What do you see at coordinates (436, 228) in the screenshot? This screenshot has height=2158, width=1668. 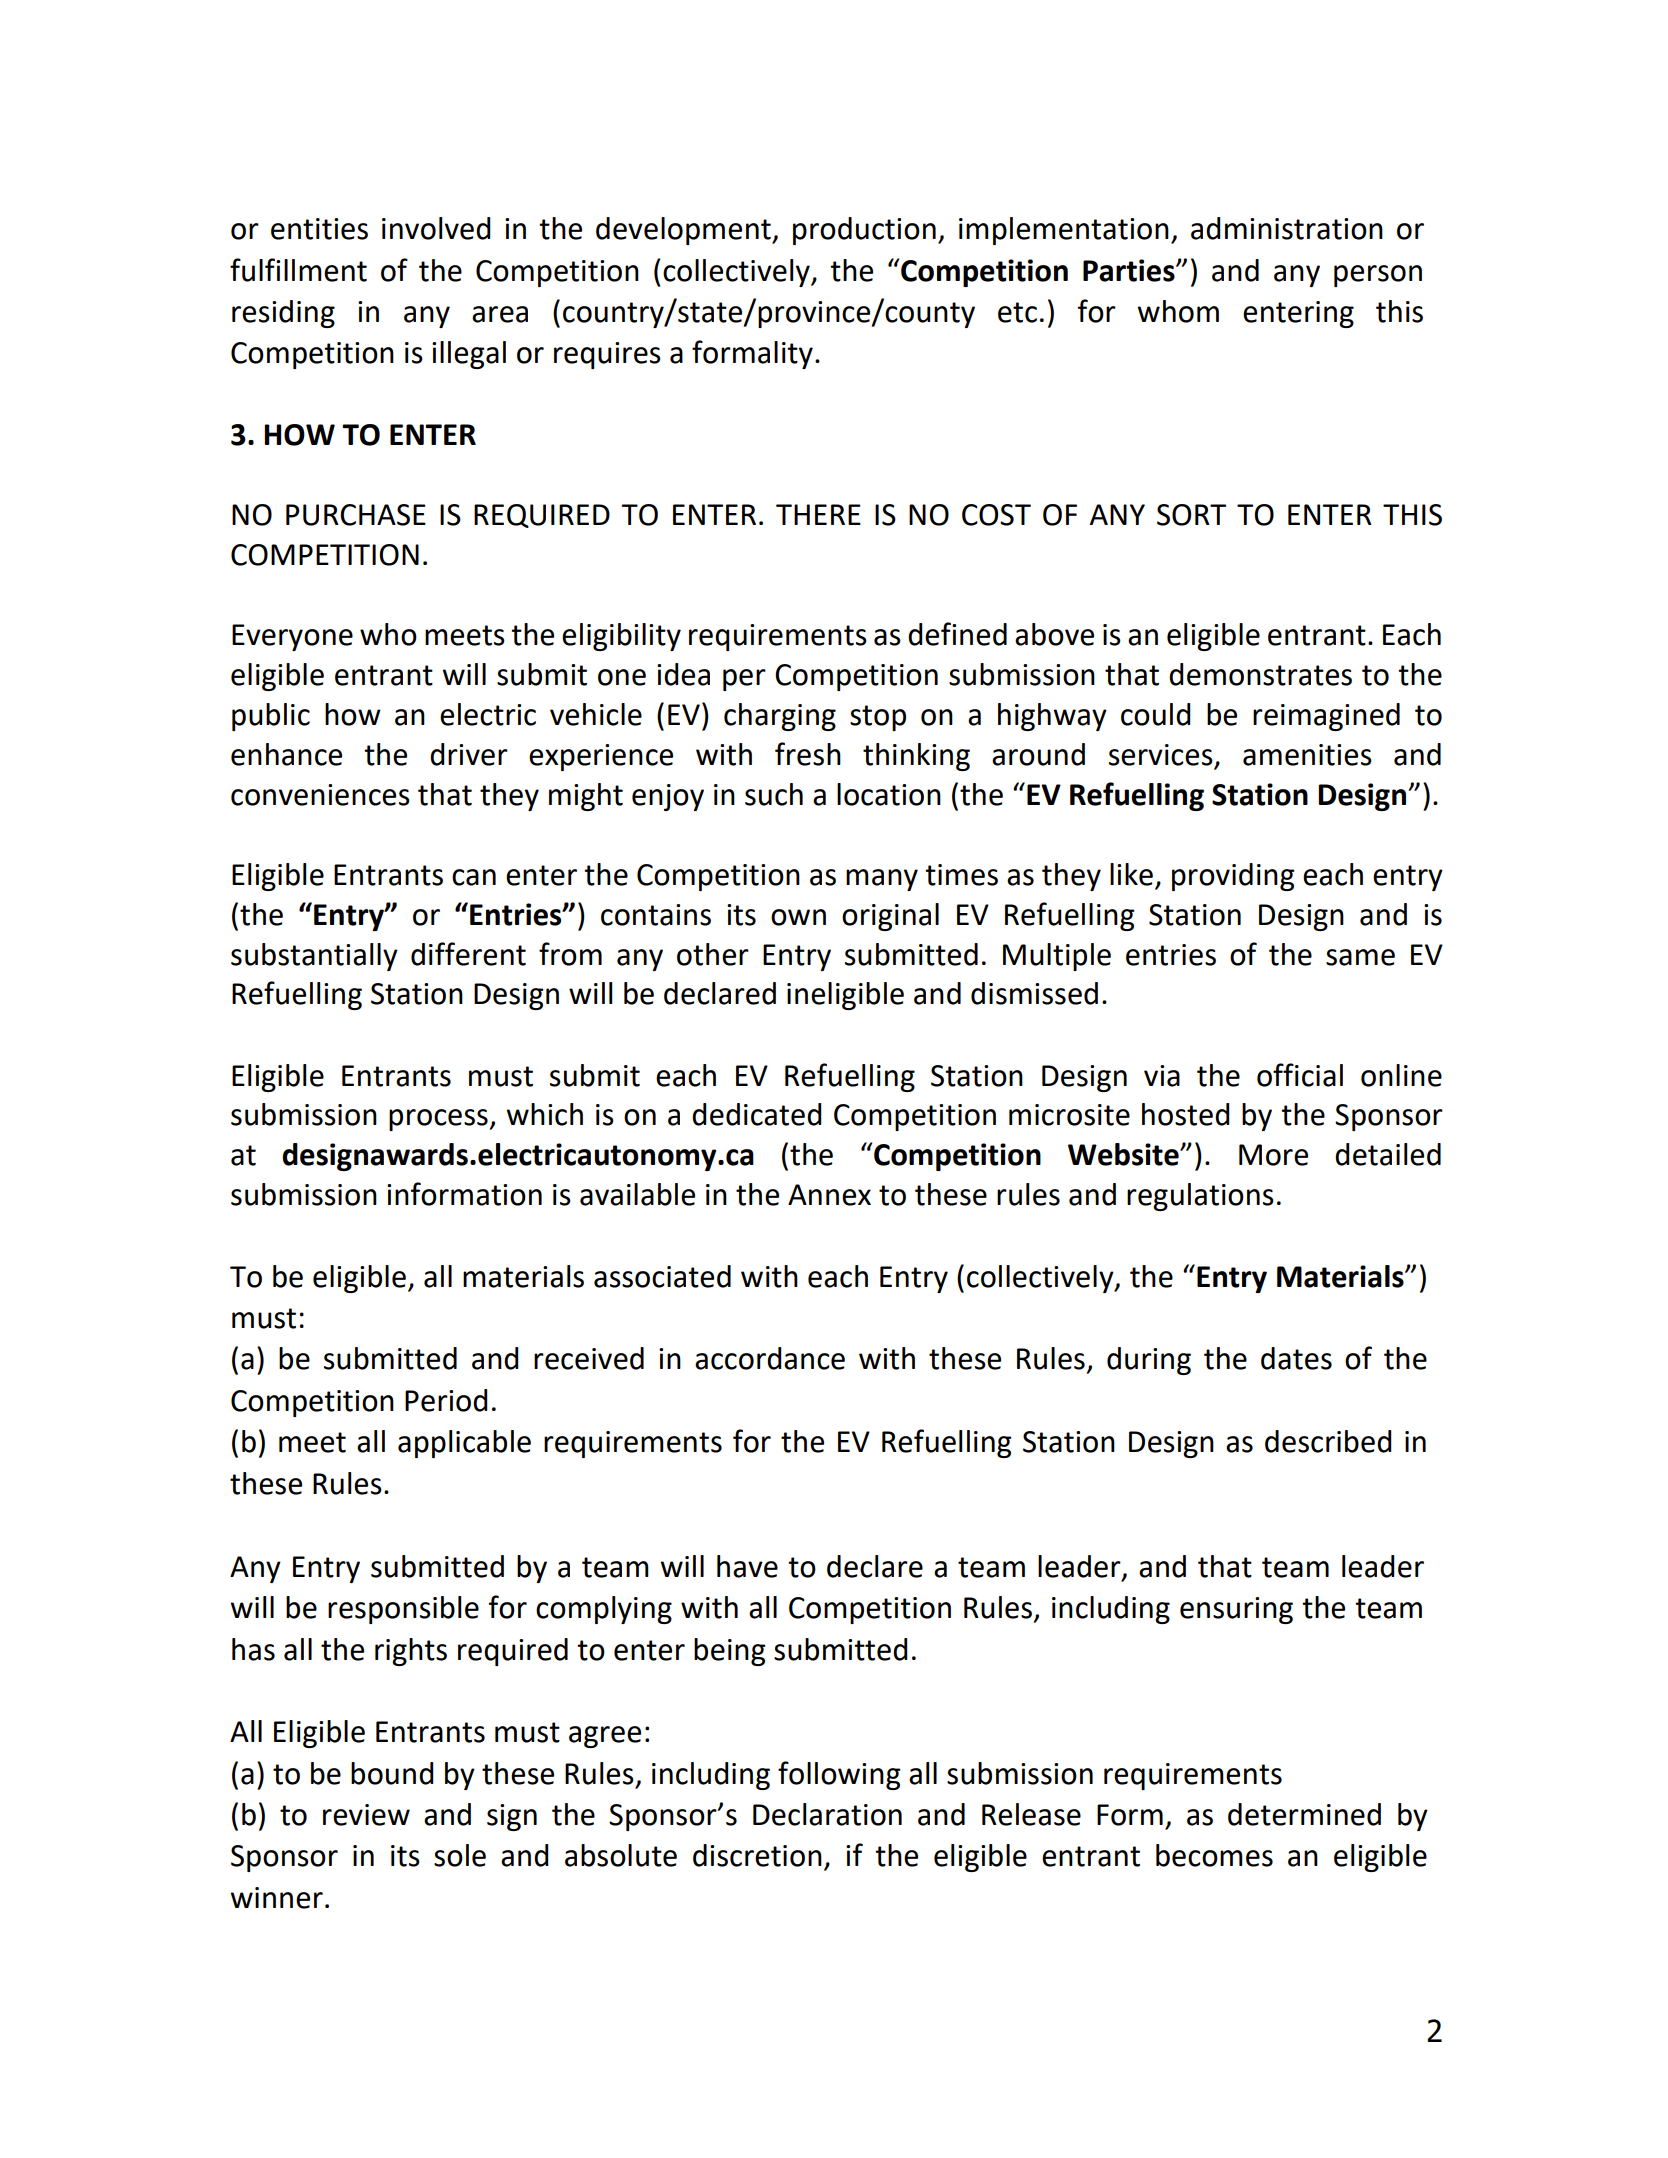 I see `involved` at bounding box center [436, 228].
